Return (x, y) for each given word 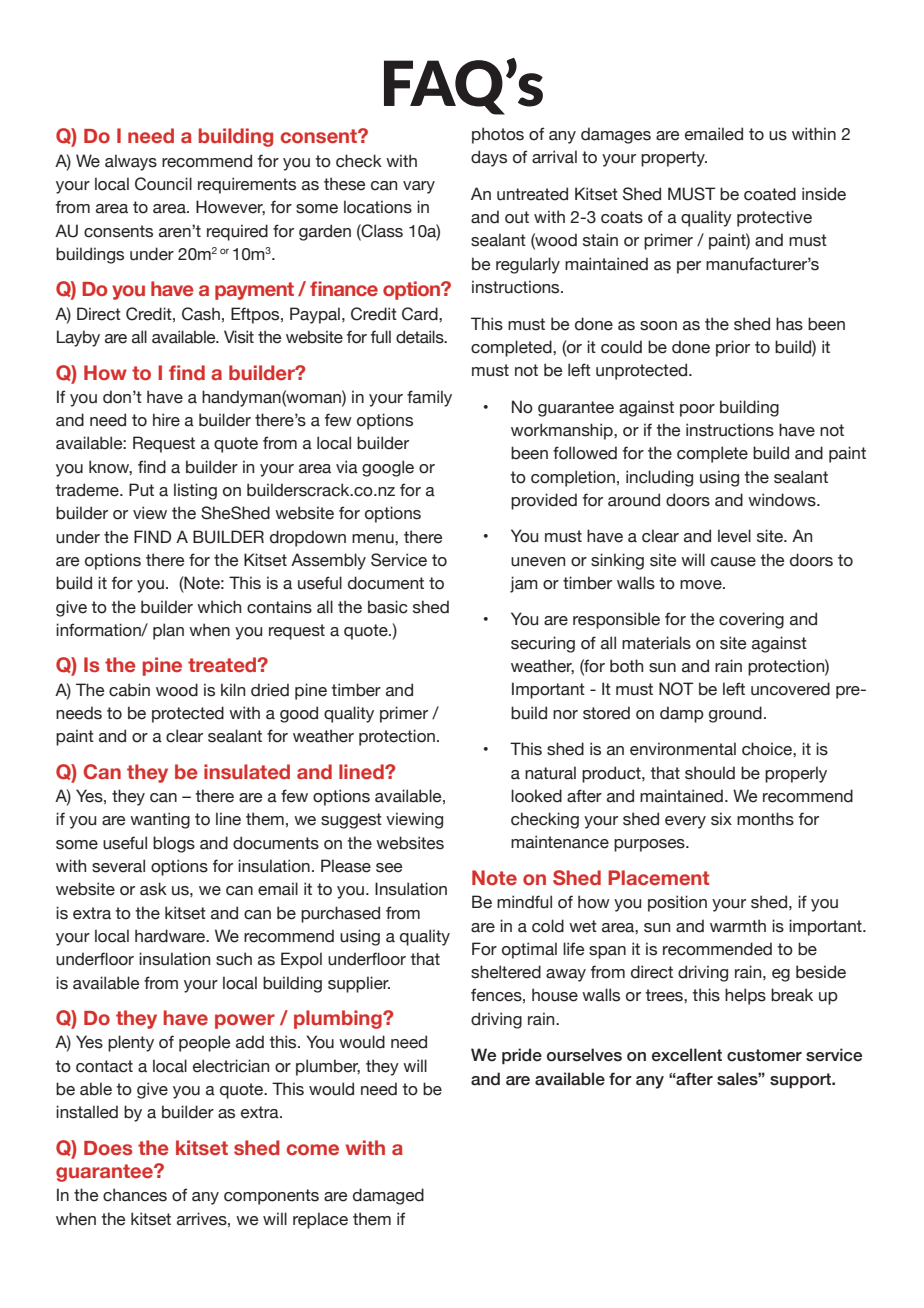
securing (543, 644)
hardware (171, 936)
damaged (388, 1196)
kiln (233, 689)
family (429, 398)
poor (697, 410)
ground (735, 714)
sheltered (506, 972)
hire (166, 420)
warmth (738, 926)
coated (770, 194)
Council (163, 184)
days (489, 158)
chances (135, 1195)
